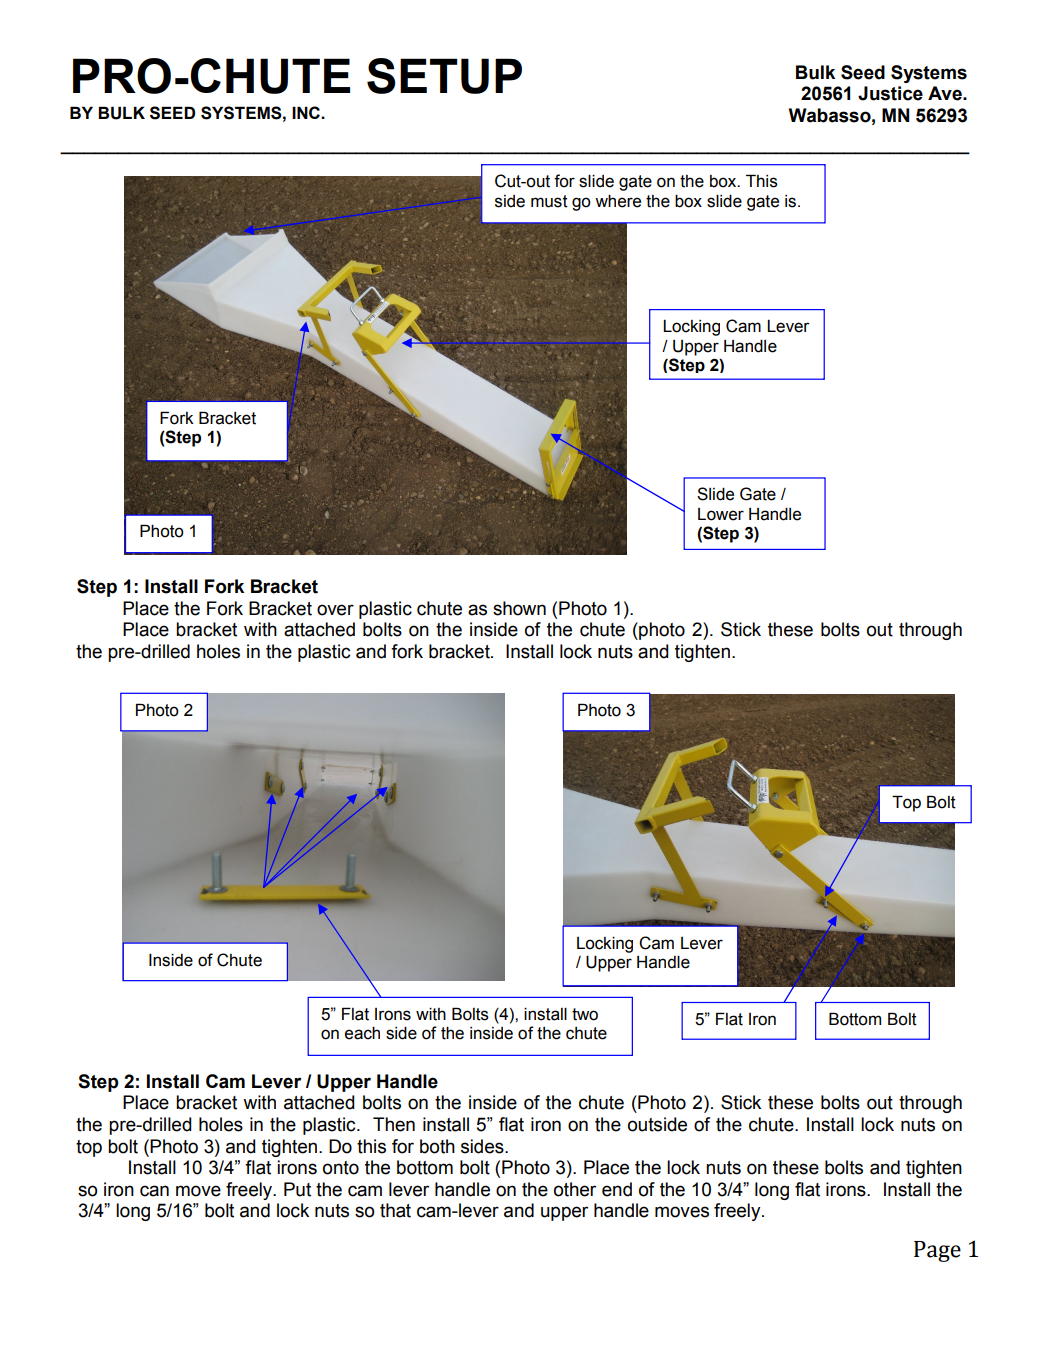 The height and width of the screenshot is (1347, 1041). What do you see at coordinates (721, 514) in the screenshot?
I see `Lower` at bounding box center [721, 514].
